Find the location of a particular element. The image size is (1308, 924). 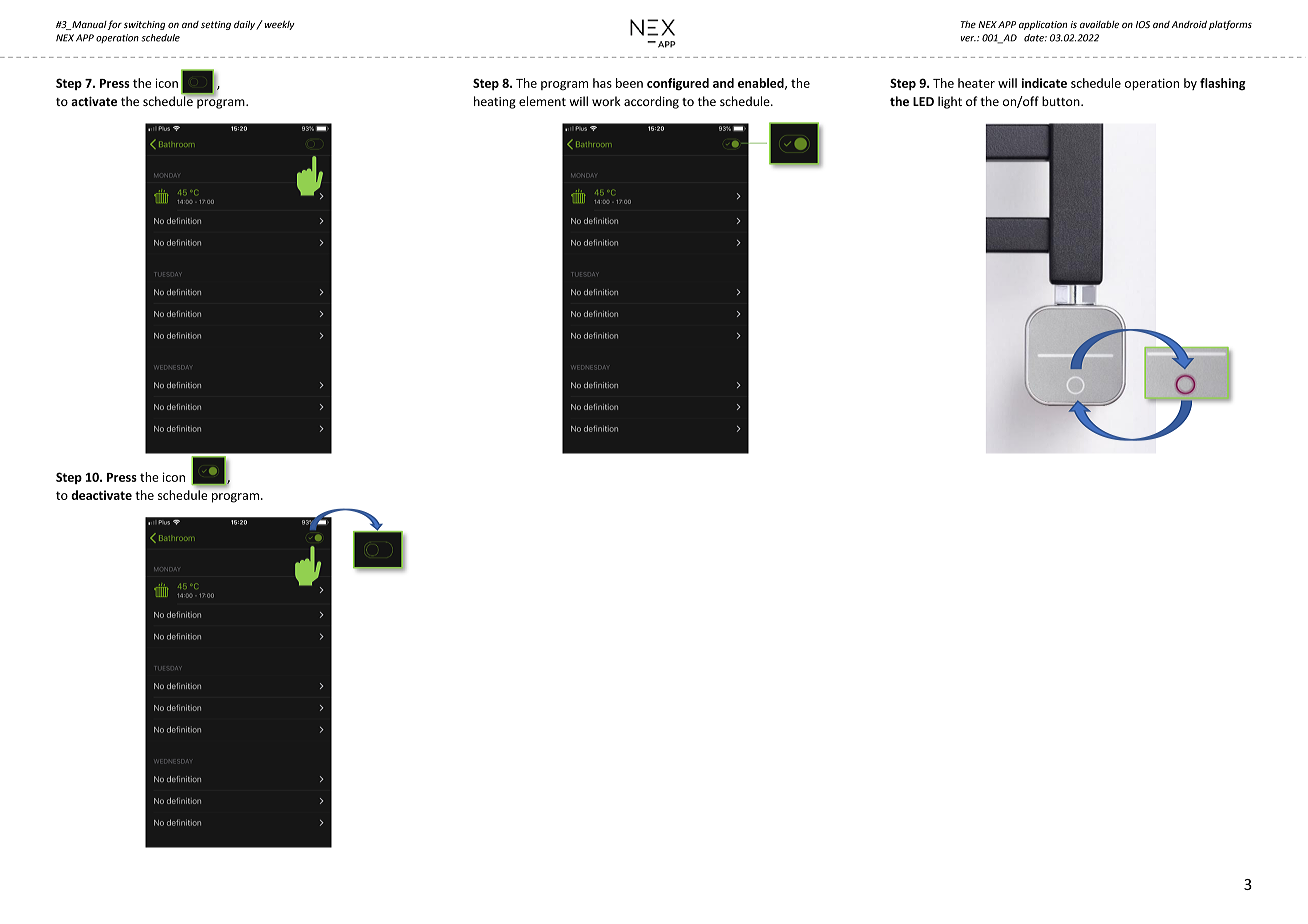

platforms is located at coordinates (1230, 25).
